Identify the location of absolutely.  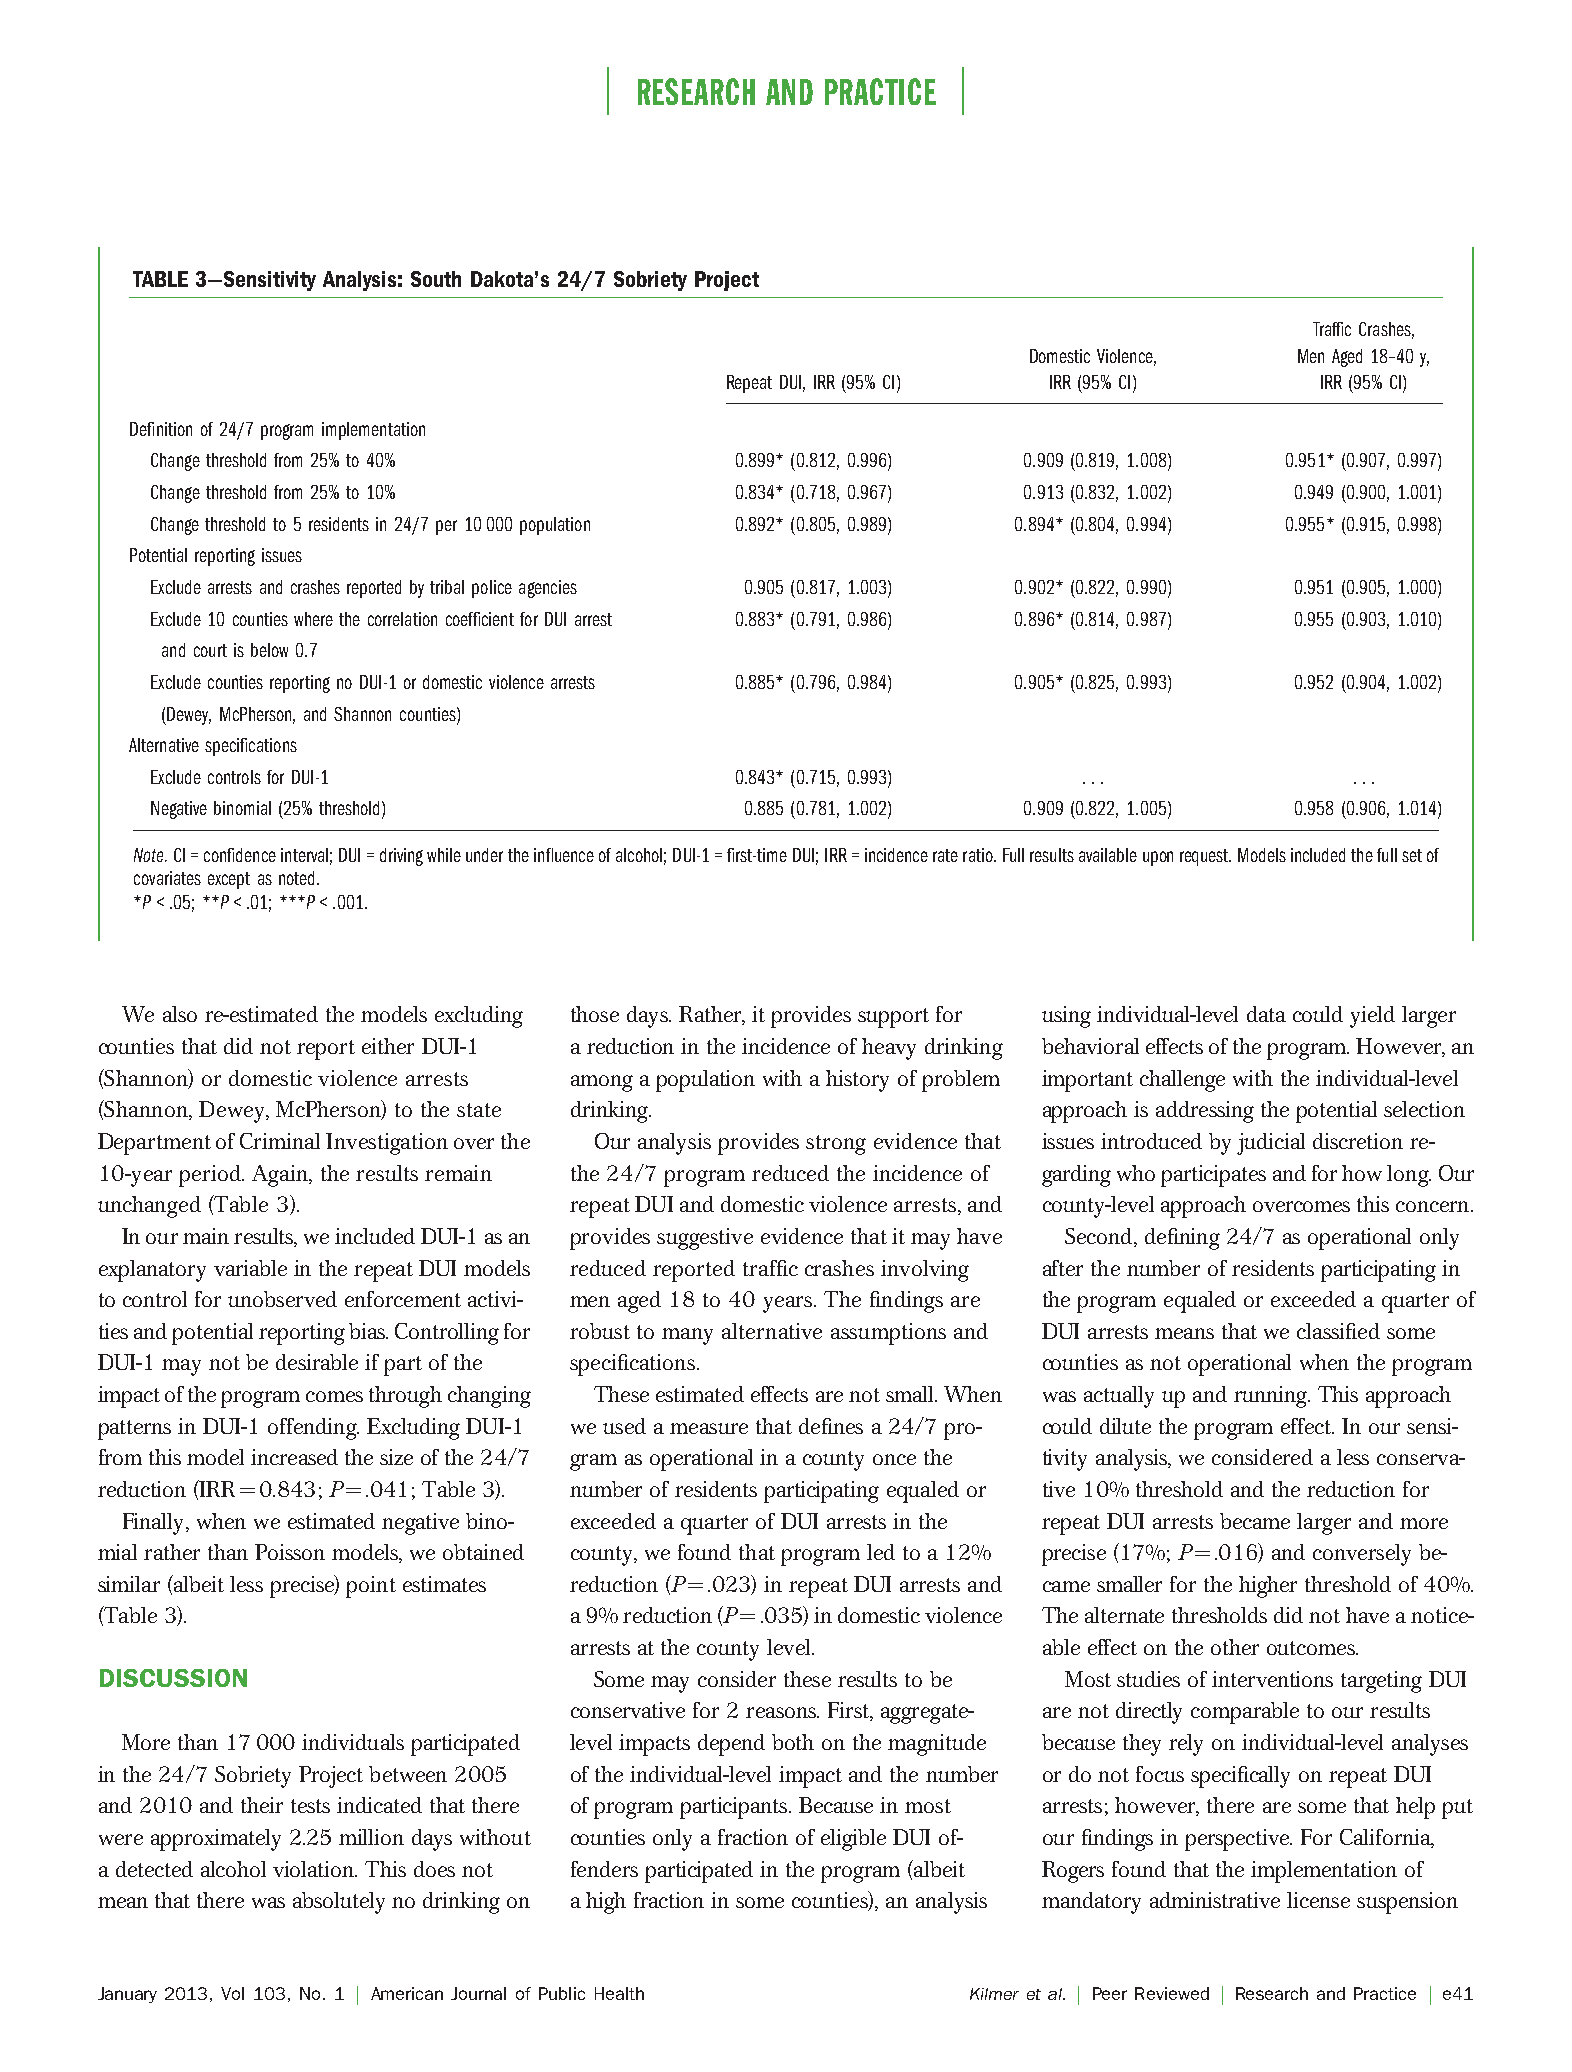
(339, 1903).
